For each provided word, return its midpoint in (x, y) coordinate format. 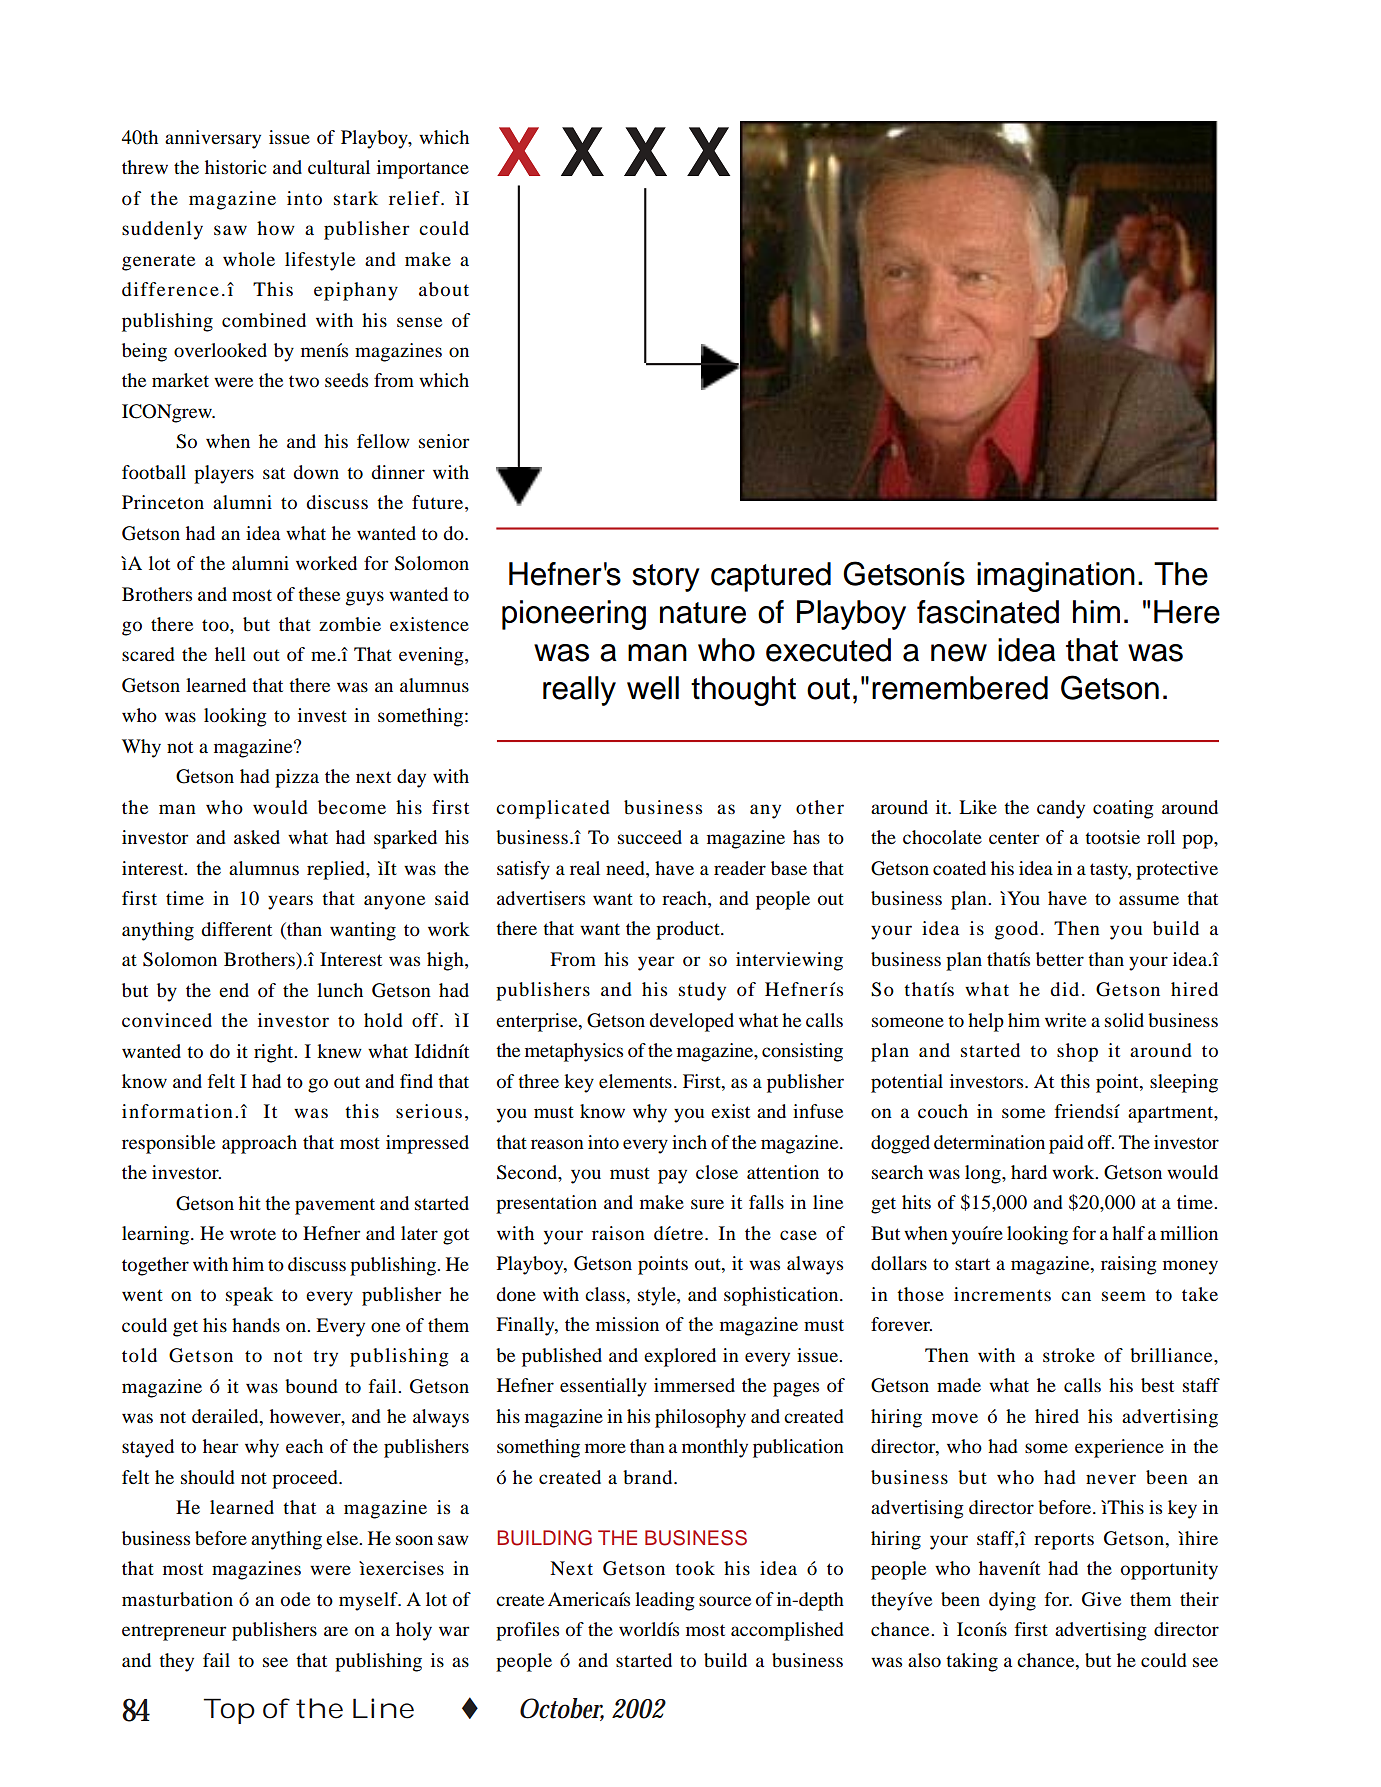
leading (665, 1601)
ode (295, 1599)
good (1016, 930)
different (236, 929)
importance (423, 169)
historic (235, 167)
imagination (1056, 577)
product (689, 930)
